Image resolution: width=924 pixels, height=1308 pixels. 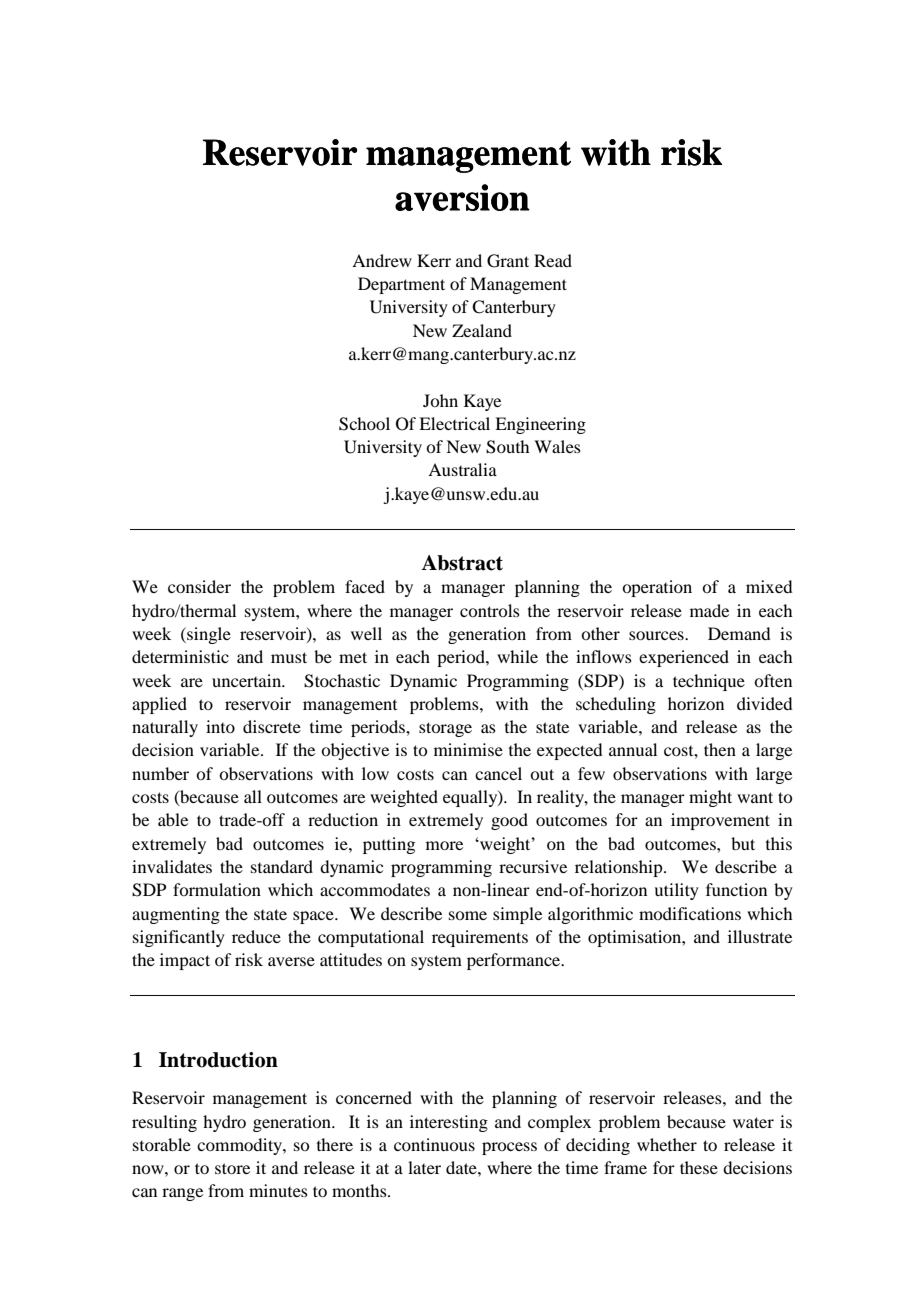 I want to click on more, so click(x=444, y=845).
